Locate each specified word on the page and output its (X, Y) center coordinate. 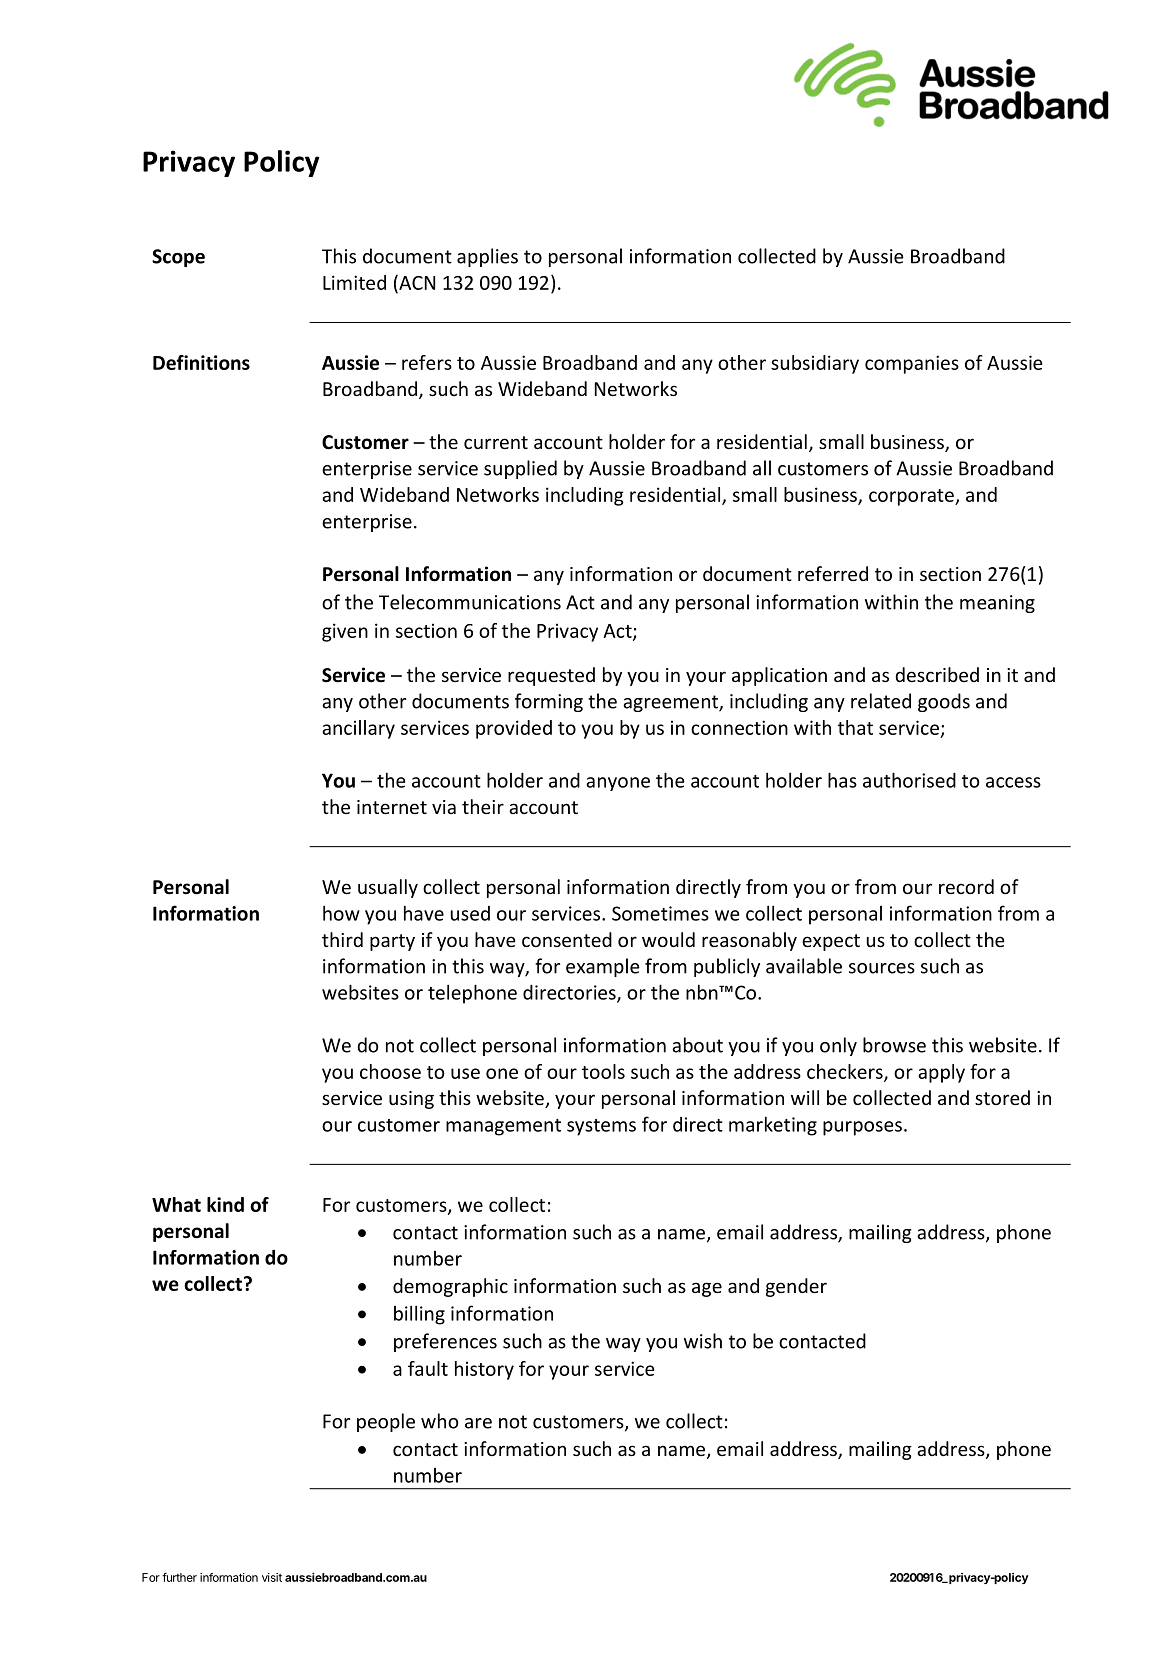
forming (549, 702)
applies (487, 257)
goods (944, 702)
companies (912, 364)
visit (272, 1577)
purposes (862, 1128)
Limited (354, 282)
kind (225, 1204)
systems (601, 1127)
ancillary (358, 729)
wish (703, 1341)
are (478, 1423)
